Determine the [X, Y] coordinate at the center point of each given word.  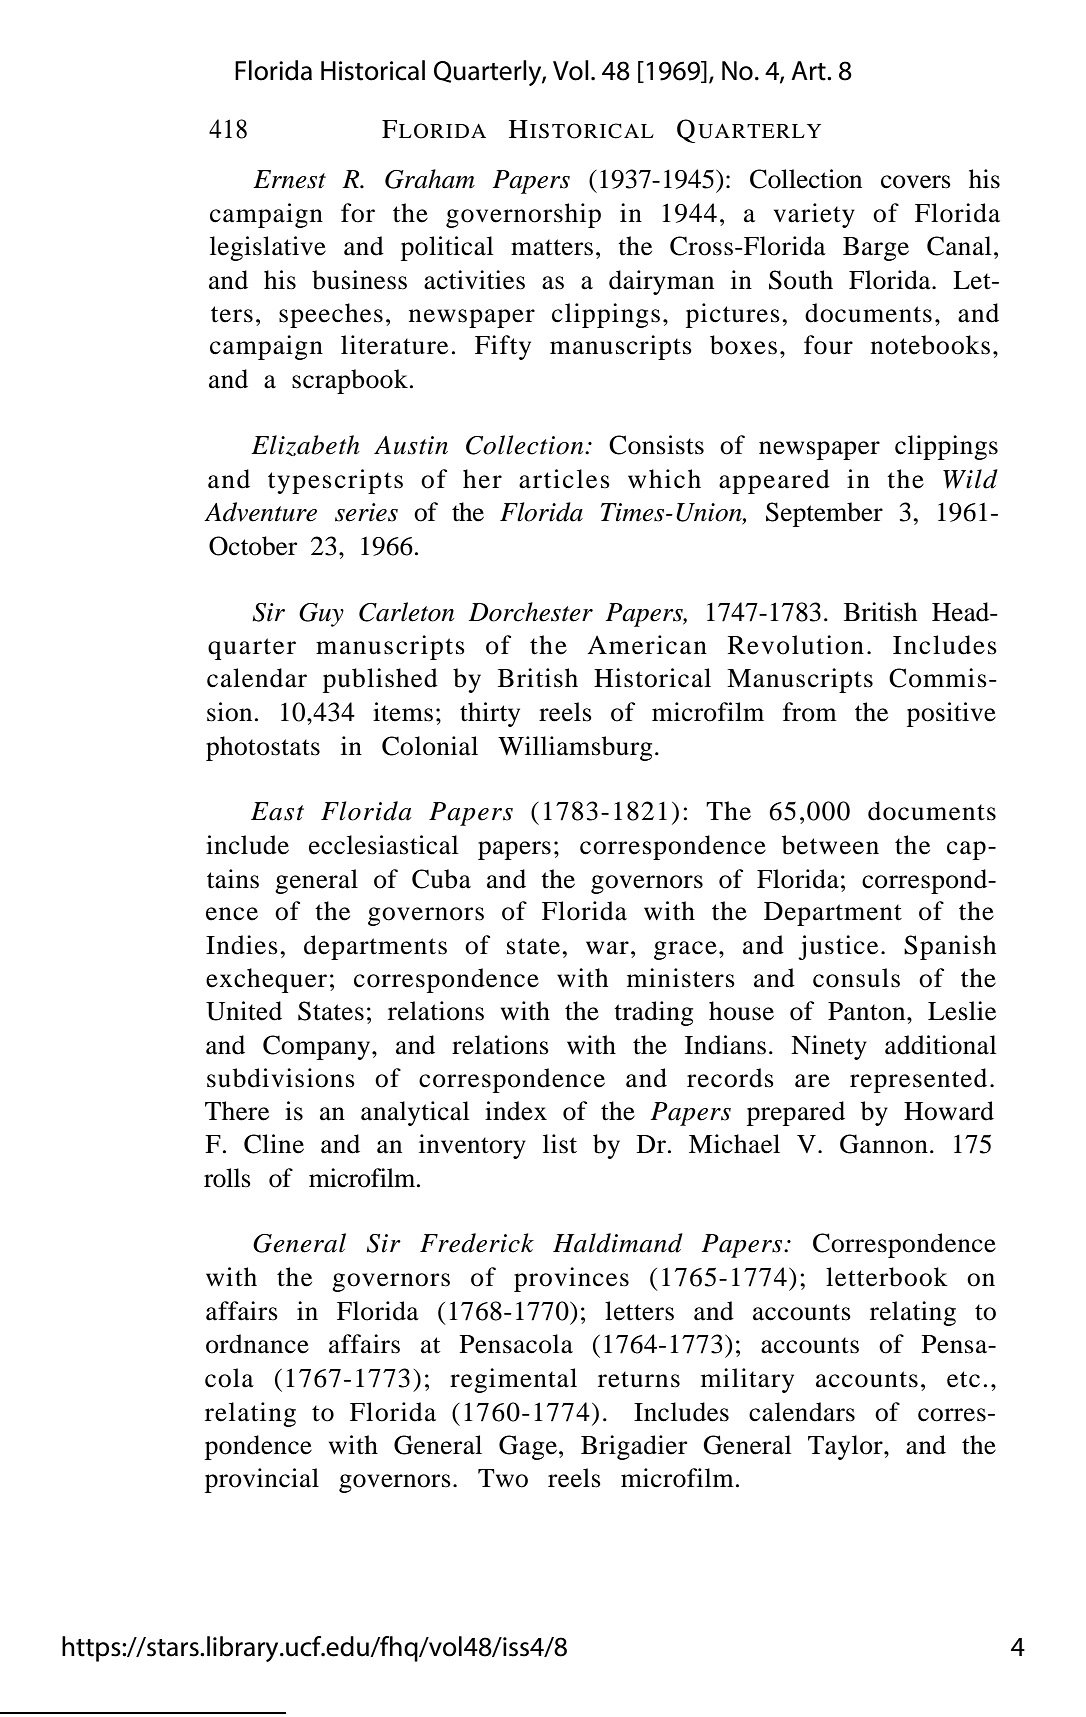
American [647, 645]
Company [318, 1047]
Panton [868, 1011]
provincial [262, 1480]
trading [653, 1013]
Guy [321, 615]
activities [474, 280]
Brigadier [634, 1447]
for [358, 213]
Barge [876, 249]
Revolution [796, 645]
